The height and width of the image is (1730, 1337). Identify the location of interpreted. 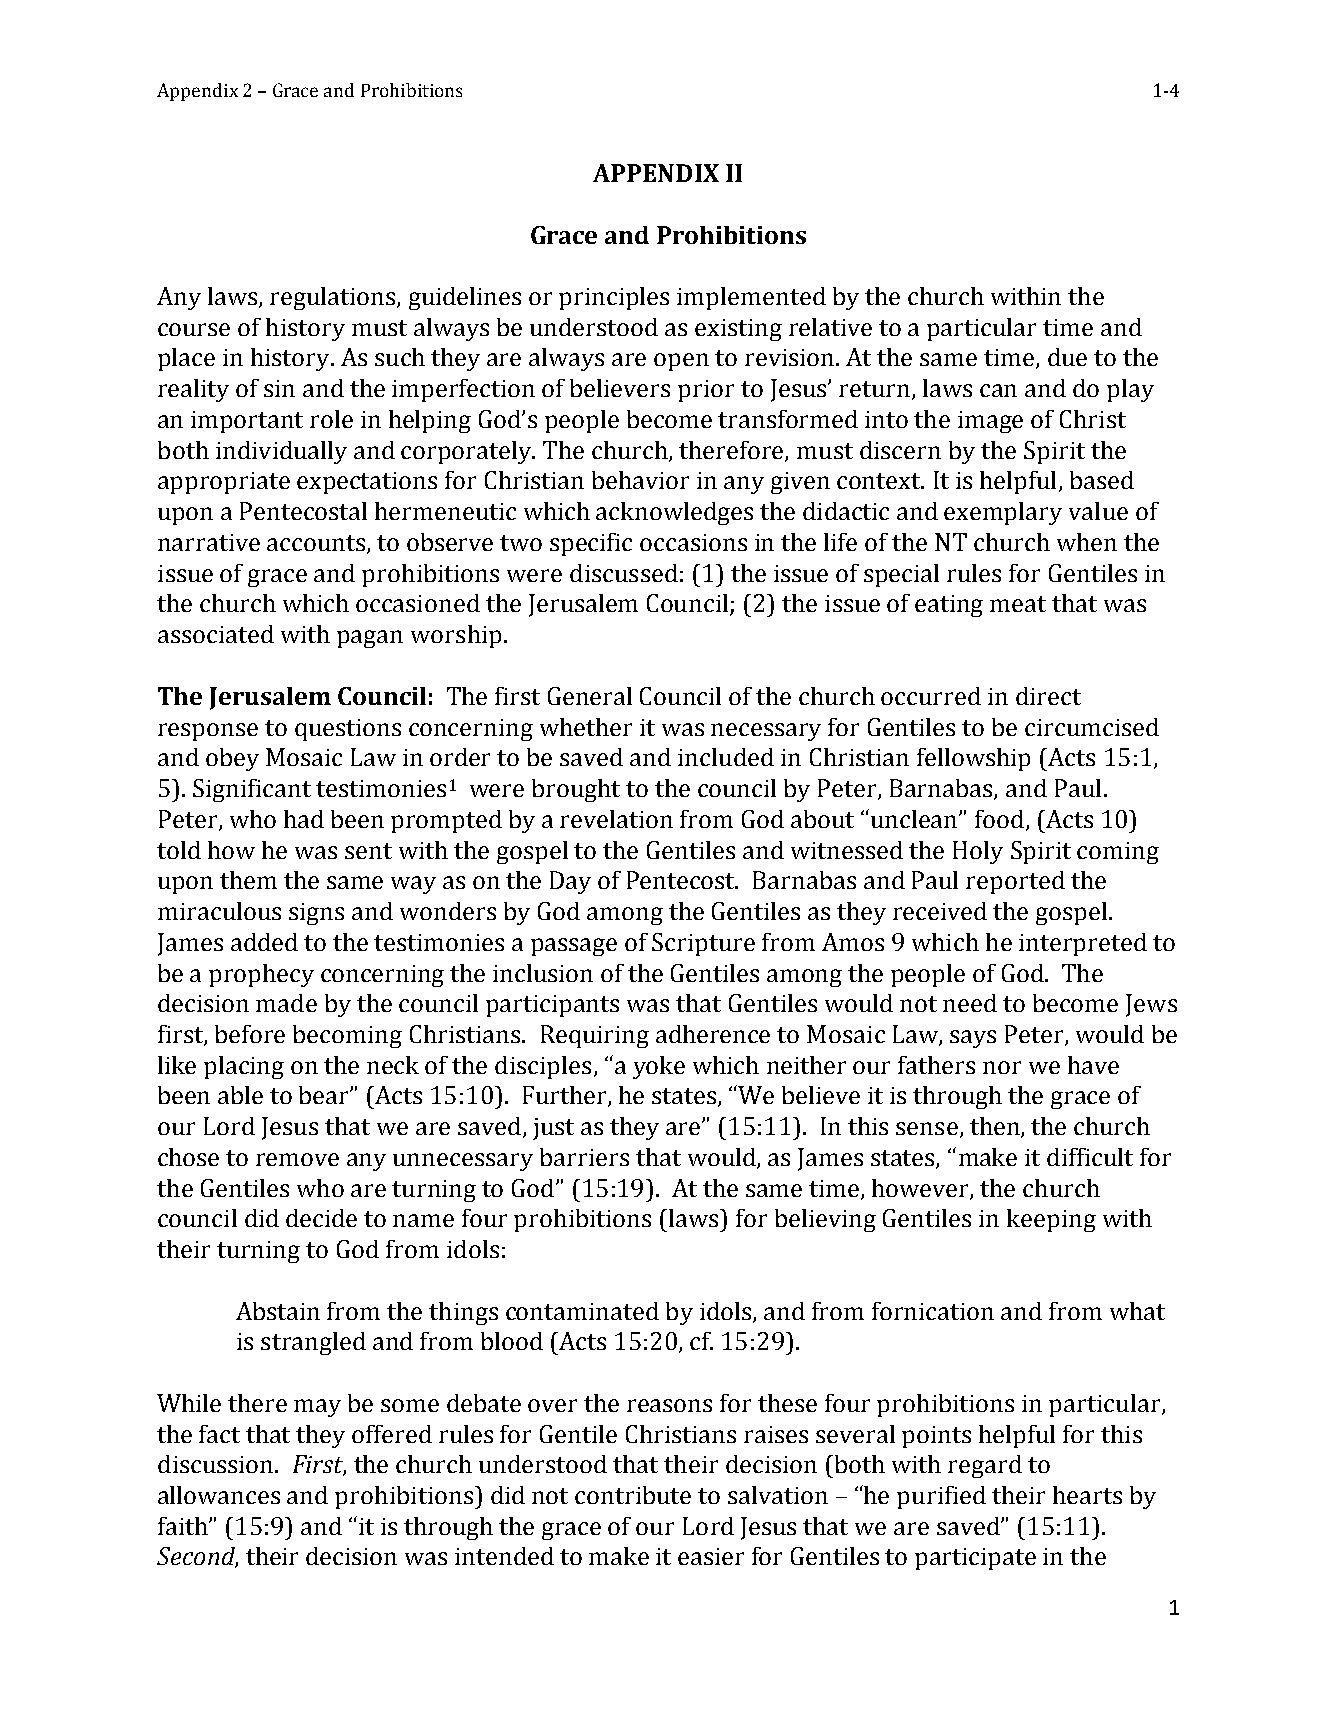
(1083, 944).
